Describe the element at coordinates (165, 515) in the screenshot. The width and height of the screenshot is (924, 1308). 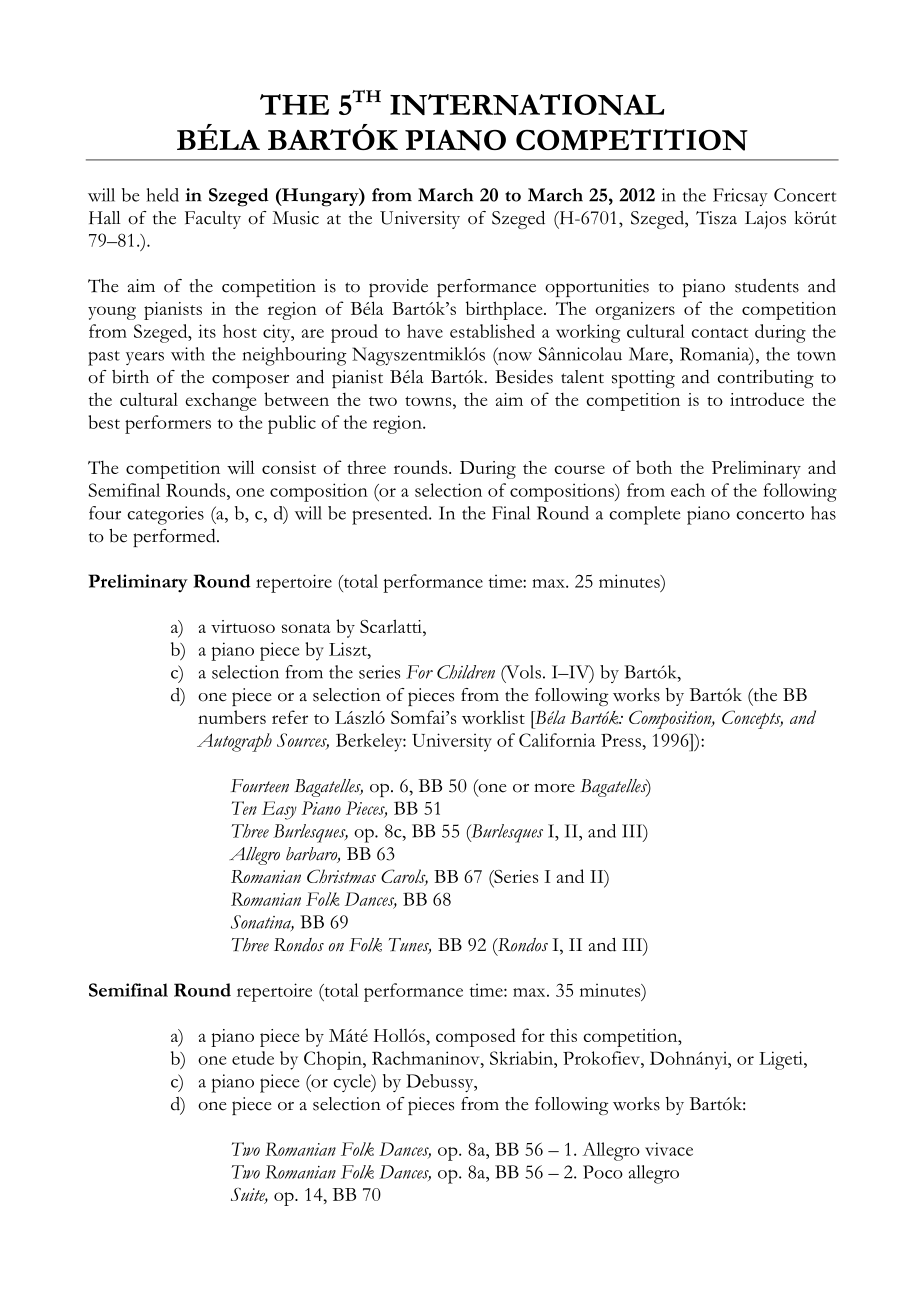
I see `categories` at that location.
